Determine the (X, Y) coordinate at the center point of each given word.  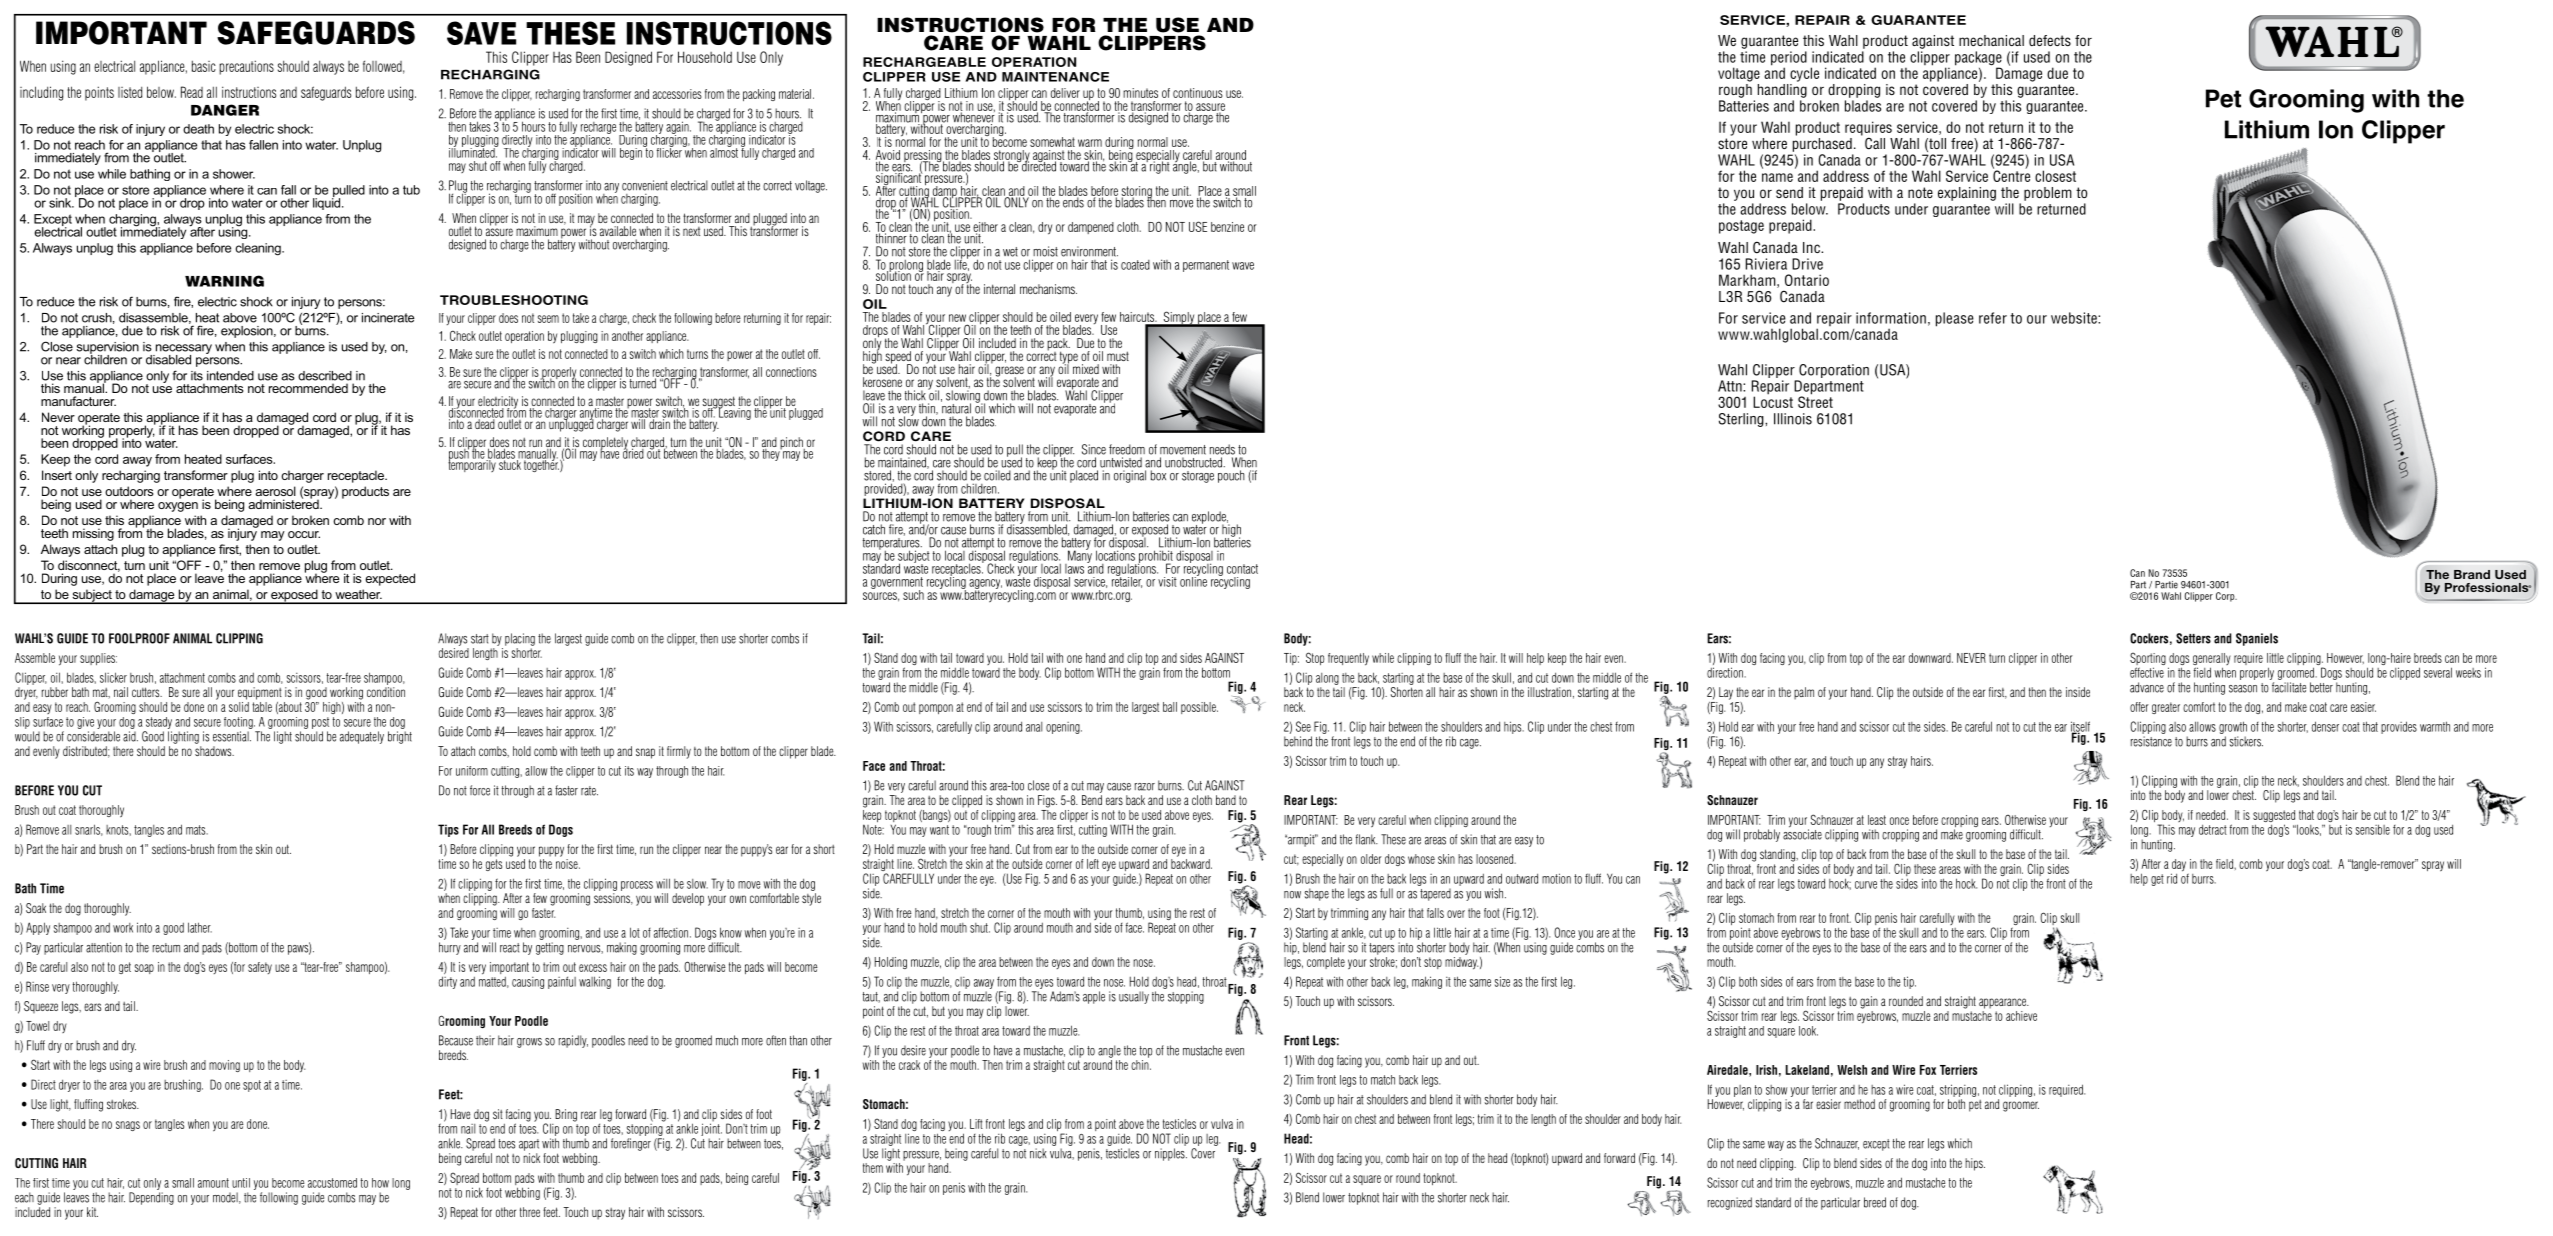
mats (197, 830)
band (1226, 800)
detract (2213, 830)
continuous (1198, 93)
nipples (1171, 1154)
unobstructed (1194, 462)
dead (486, 423)
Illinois (1793, 419)
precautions (246, 67)
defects (2050, 40)
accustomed (332, 1183)
